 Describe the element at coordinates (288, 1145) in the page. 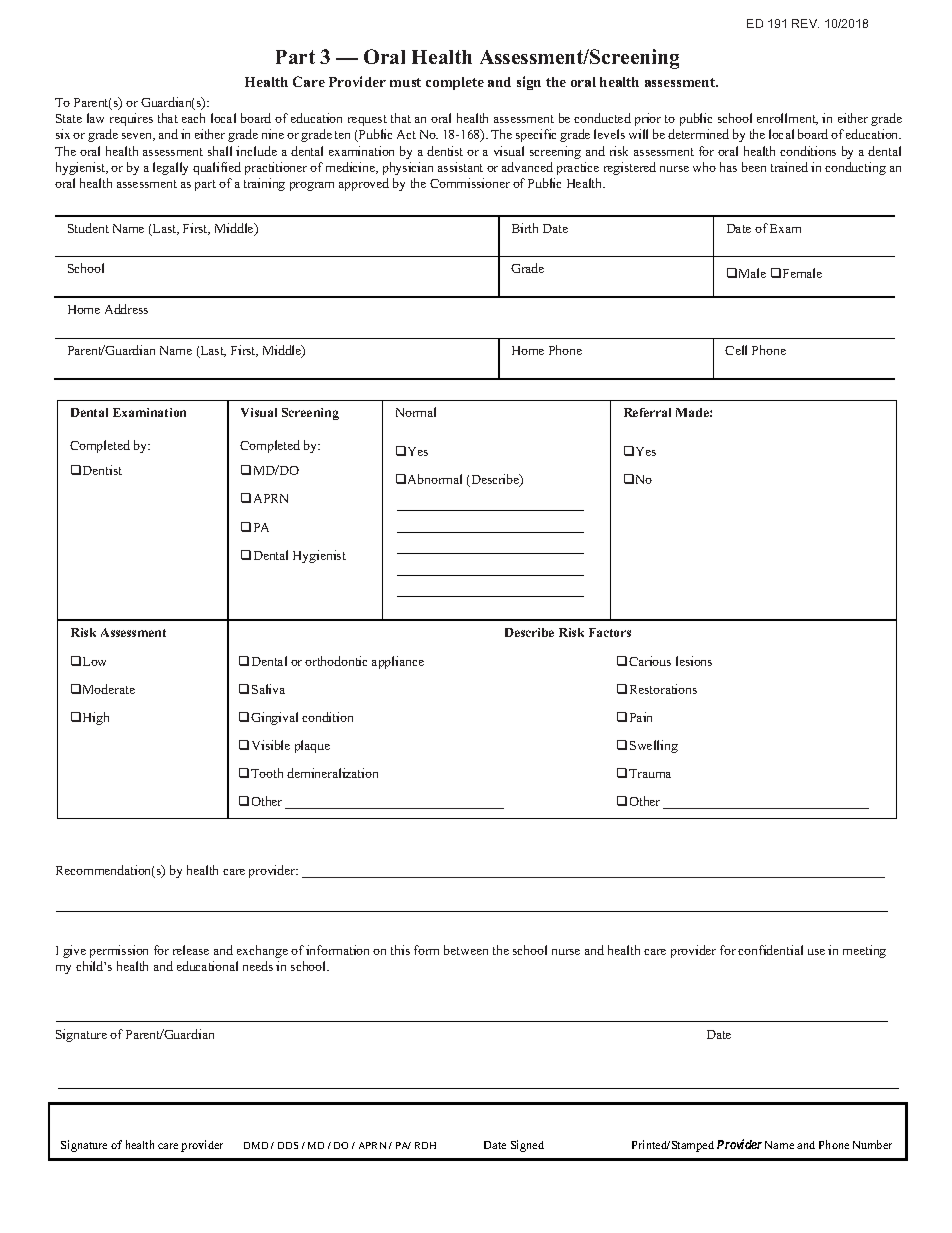

I see `DDS` at that location.
